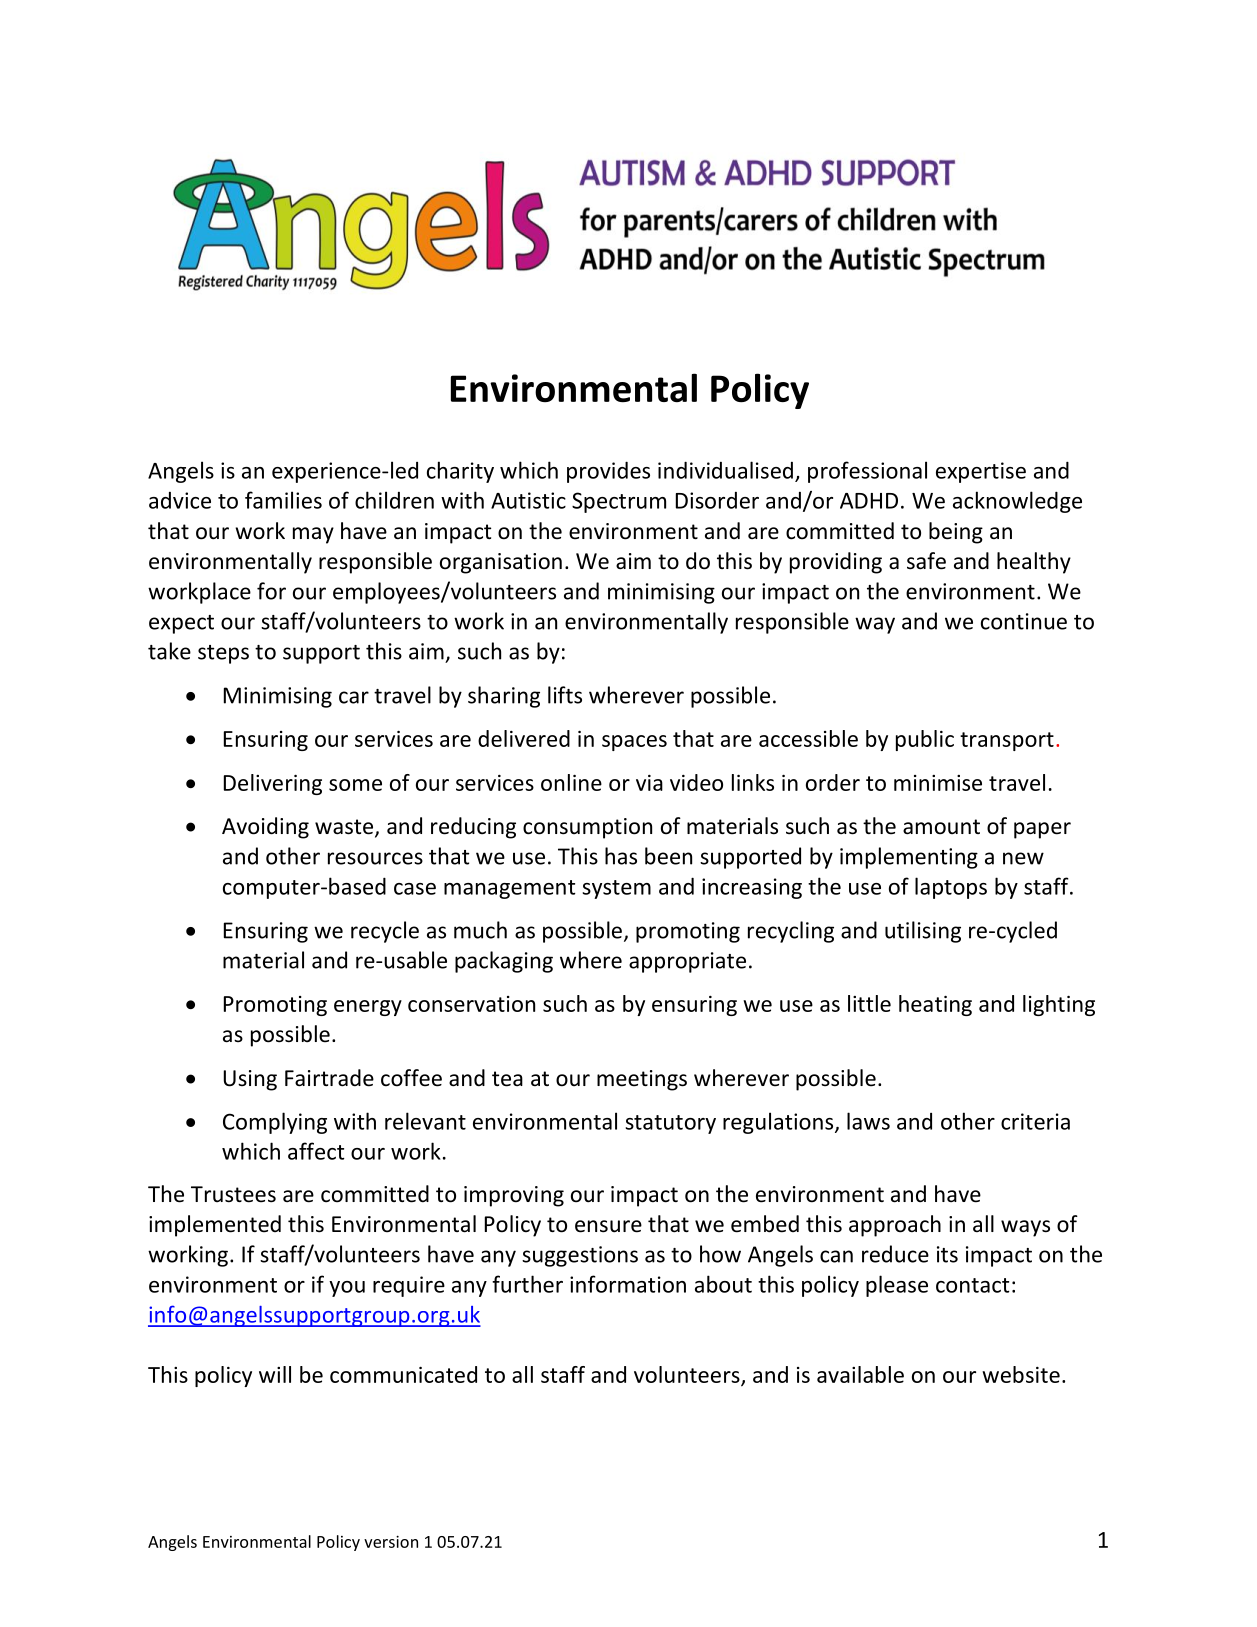 The height and width of the page is (1627, 1257). I want to click on families, so click(283, 500).
